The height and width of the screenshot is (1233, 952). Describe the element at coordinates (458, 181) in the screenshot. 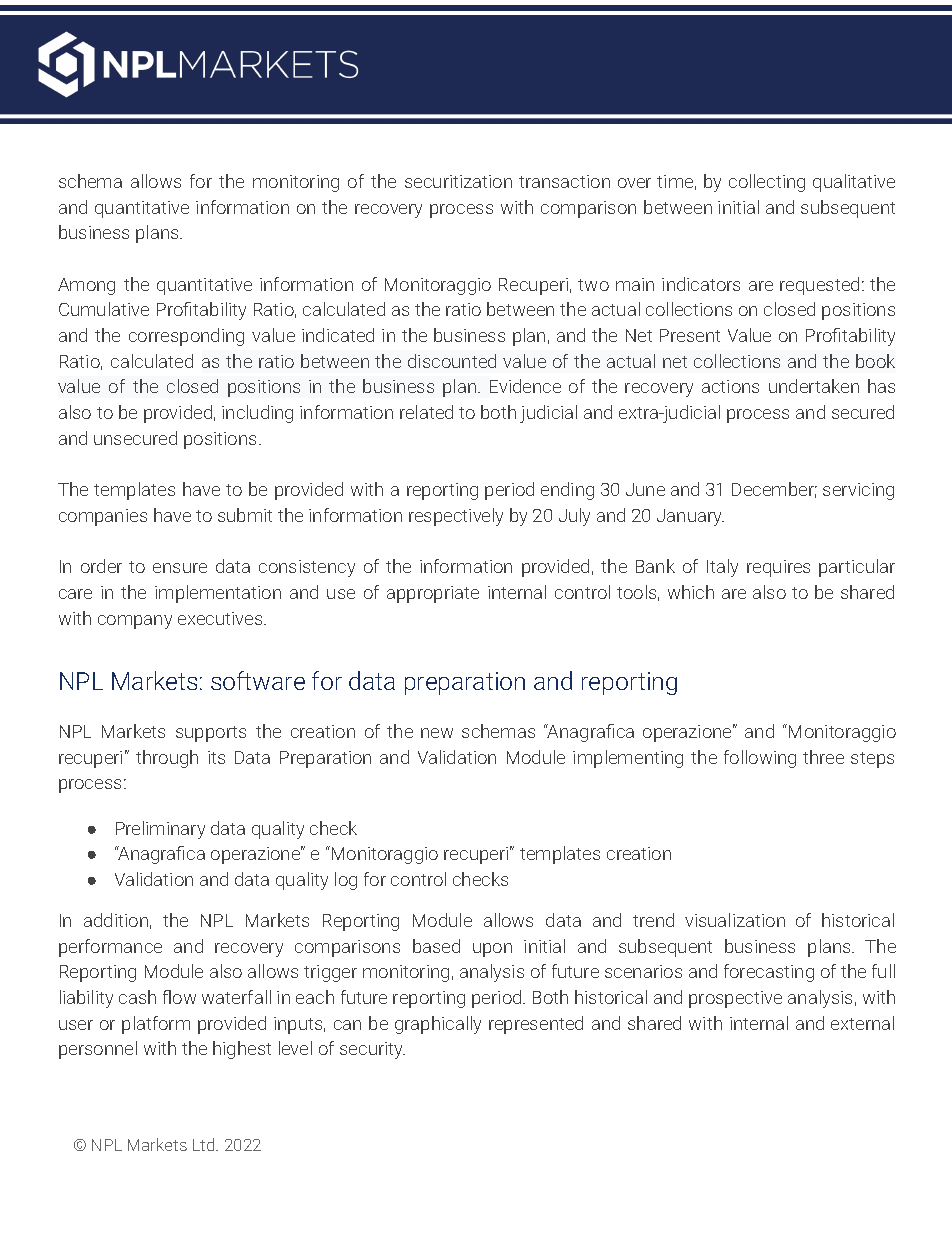

I see `securitization` at that location.
